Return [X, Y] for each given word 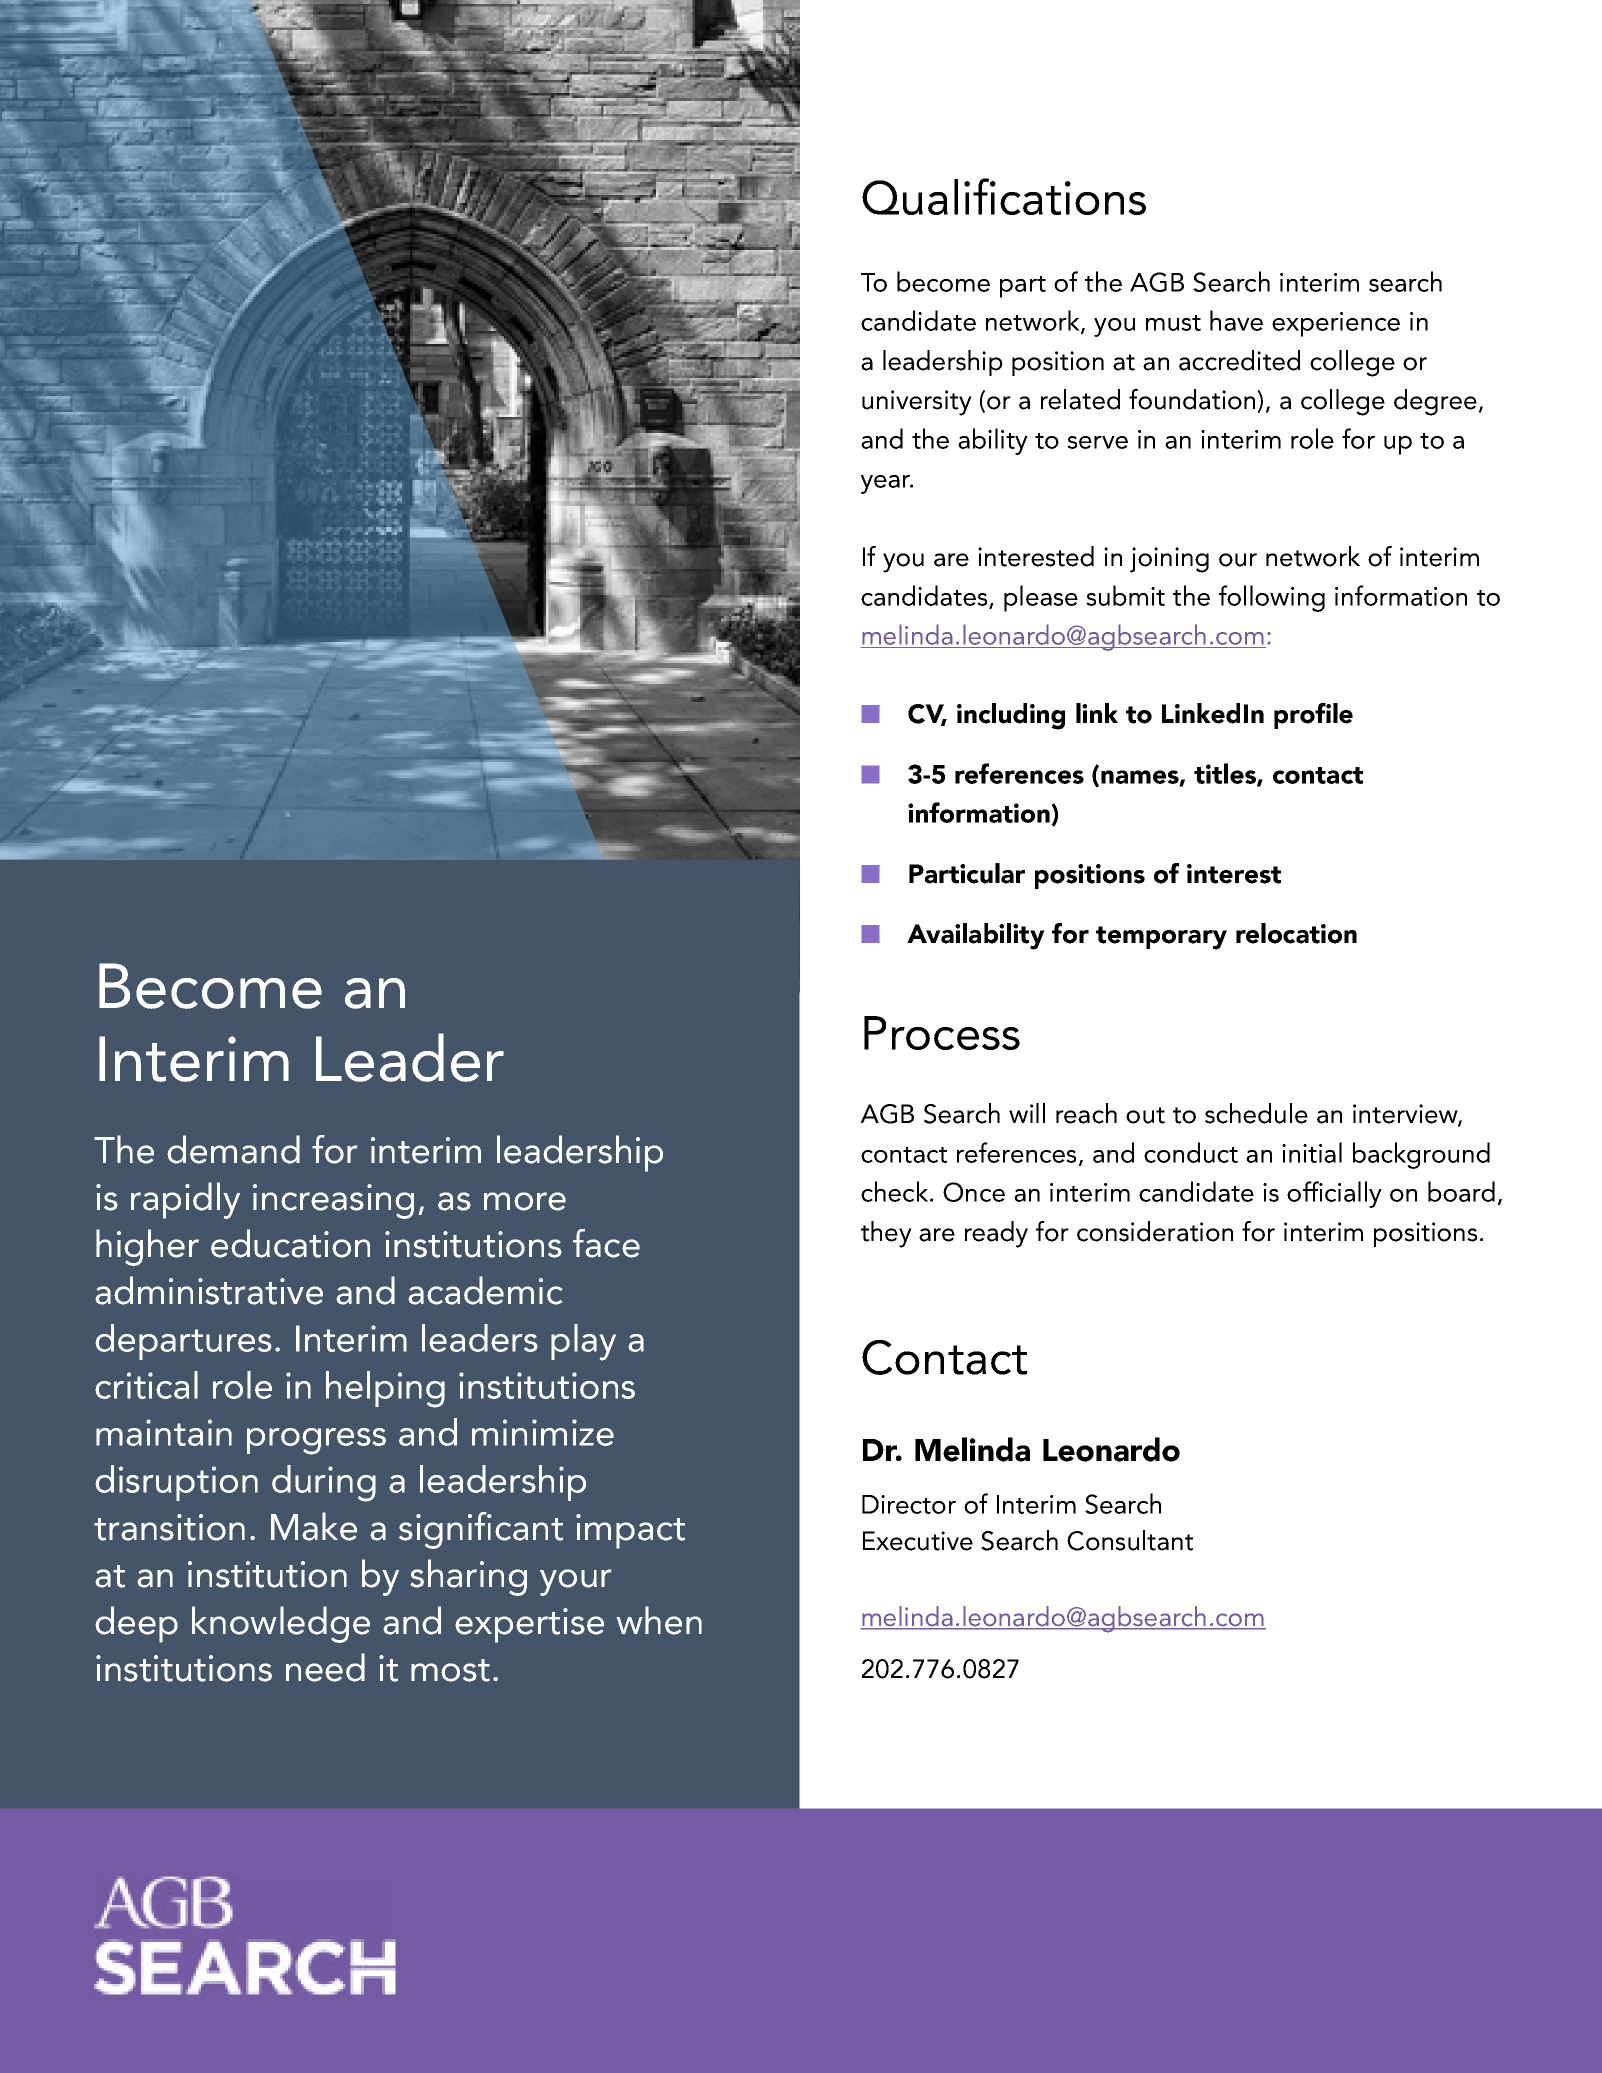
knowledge [281, 1624]
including [1011, 716]
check [896, 1191]
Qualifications [1004, 196]
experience [1336, 324]
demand [233, 1149]
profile [1313, 716]
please [1041, 598]
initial [1312, 1152]
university [917, 403]
